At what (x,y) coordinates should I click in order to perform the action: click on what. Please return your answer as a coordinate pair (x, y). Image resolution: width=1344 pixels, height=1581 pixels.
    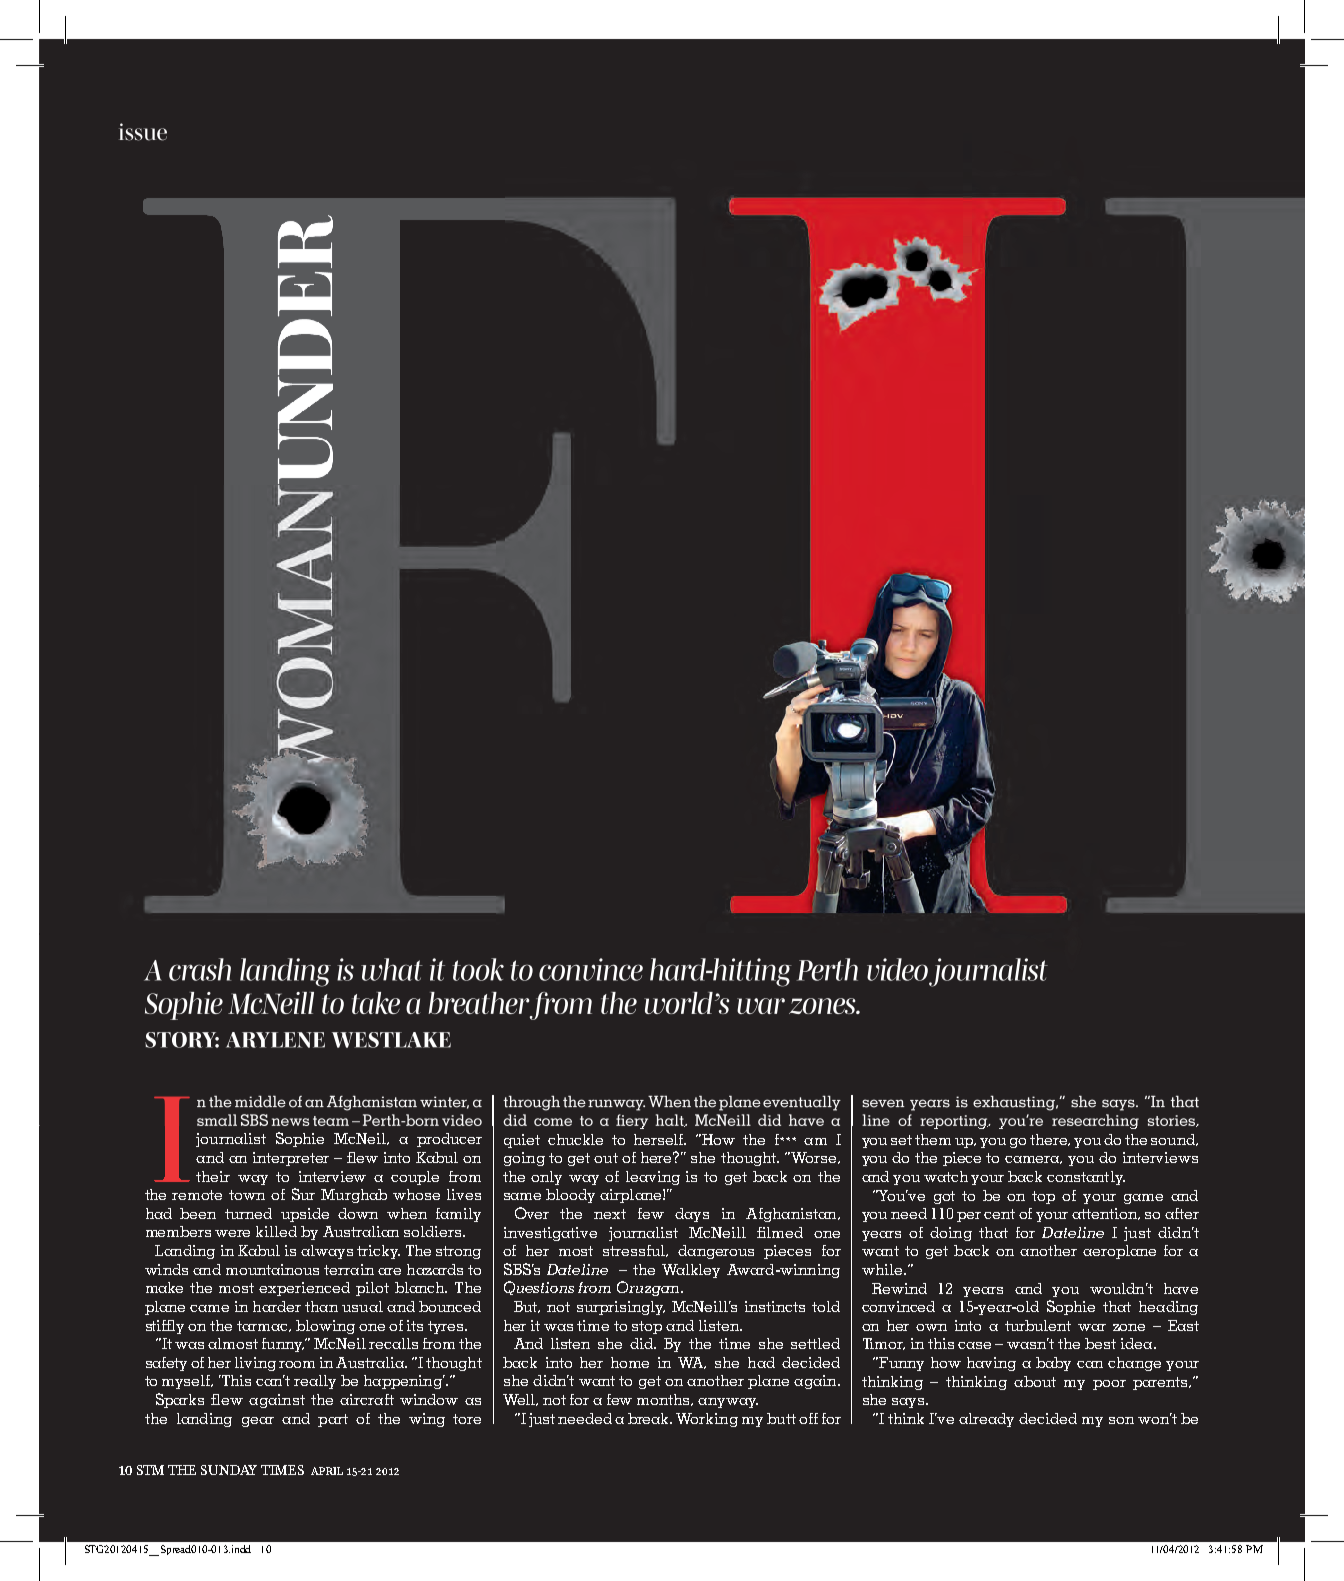
    Looking at the image, I should click on (392, 969).
